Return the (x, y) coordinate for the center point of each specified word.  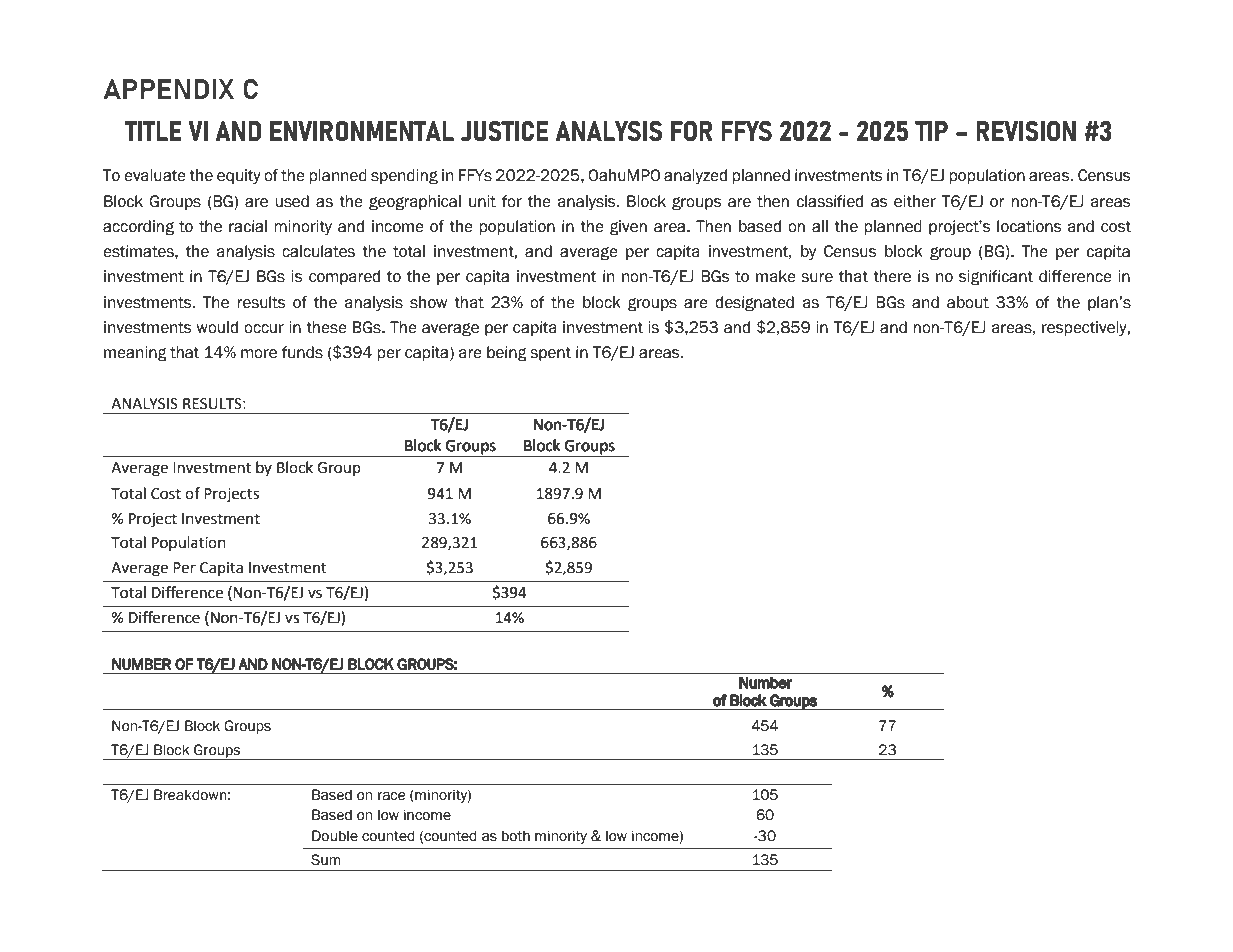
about (968, 302)
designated (754, 304)
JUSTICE (504, 131)
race (392, 796)
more (259, 354)
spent (550, 354)
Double (335, 836)
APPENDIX (168, 89)
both (516, 836)
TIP (931, 131)
